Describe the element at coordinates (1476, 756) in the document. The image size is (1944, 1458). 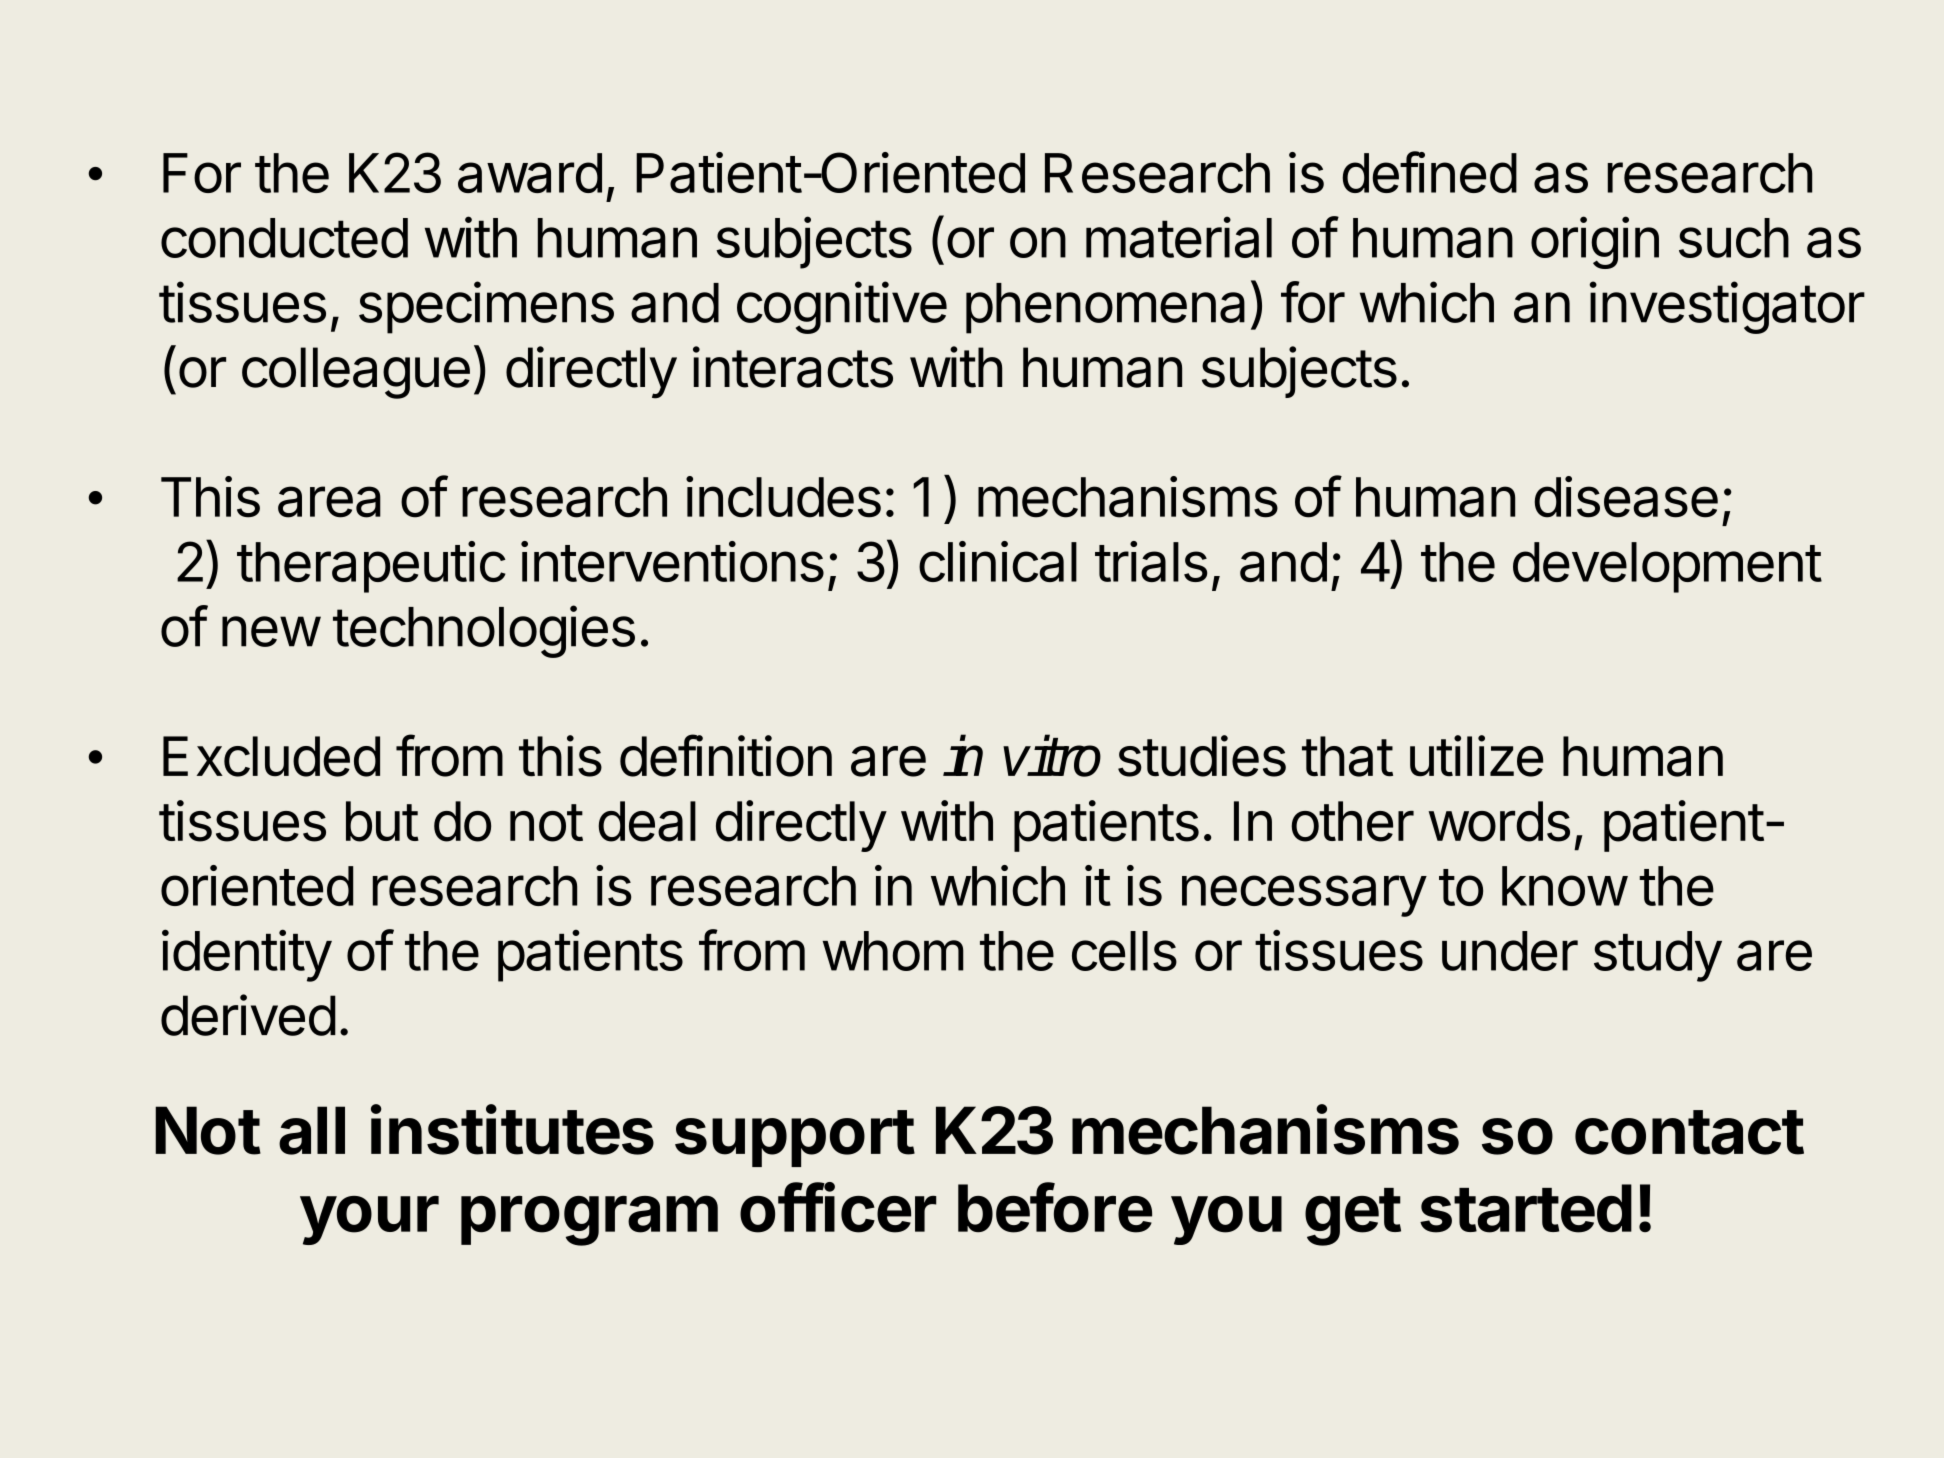
I see `utilize` at that location.
